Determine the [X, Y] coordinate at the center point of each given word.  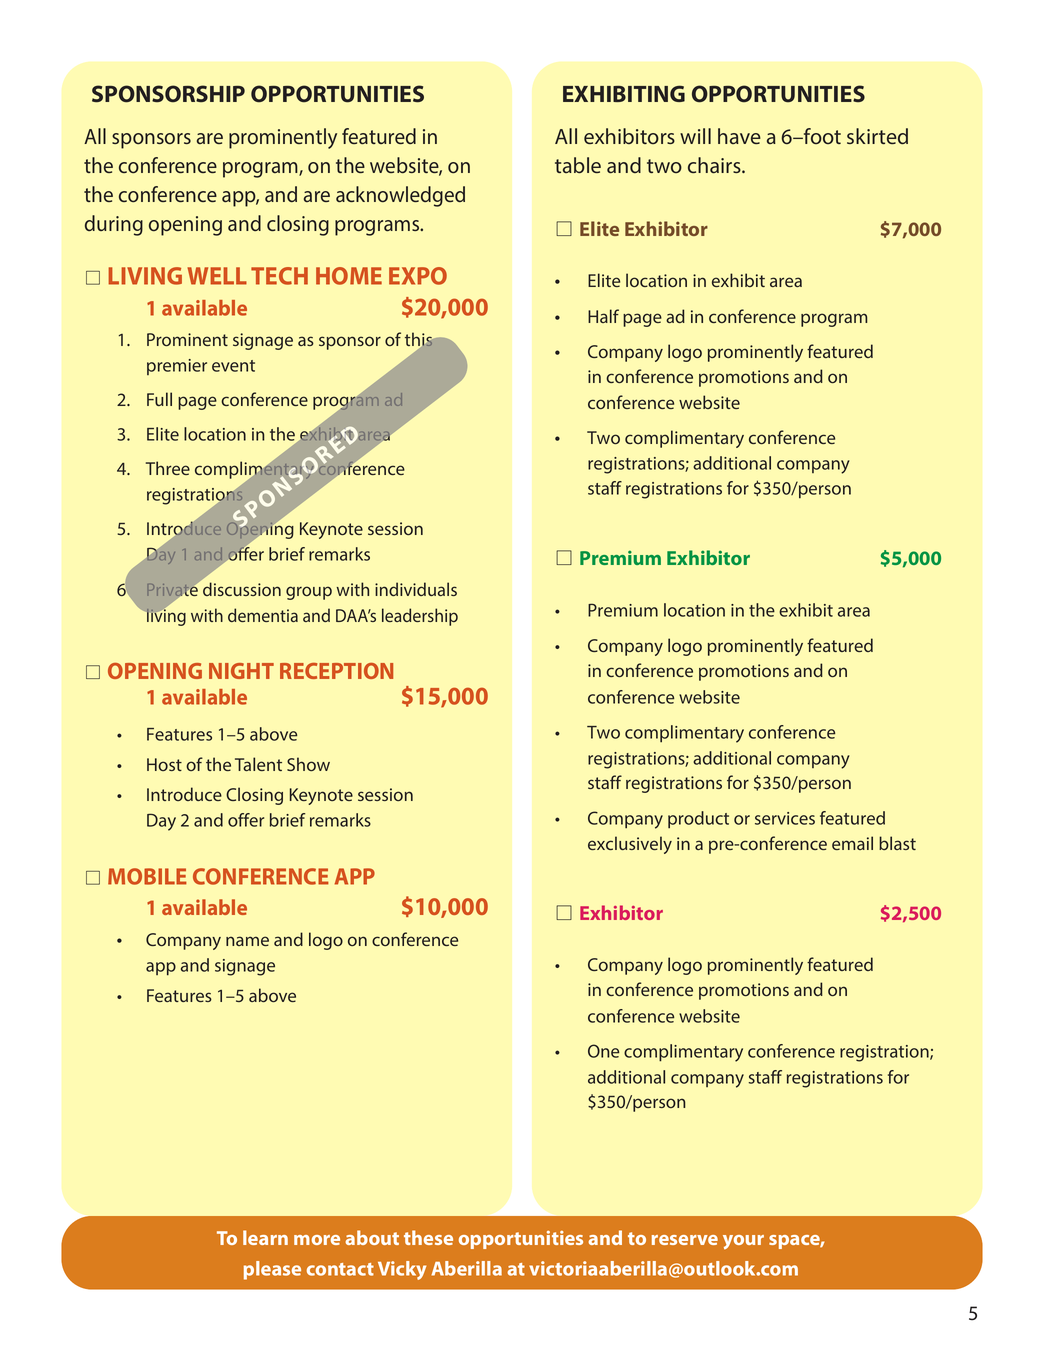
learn [265, 1237]
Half [603, 316]
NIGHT [241, 671]
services [785, 818]
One [603, 1051]
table [578, 165]
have [739, 136]
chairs [715, 165]
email [852, 843]
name [247, 941]
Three [168, 468]
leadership [420, 617]
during [114, 225]
